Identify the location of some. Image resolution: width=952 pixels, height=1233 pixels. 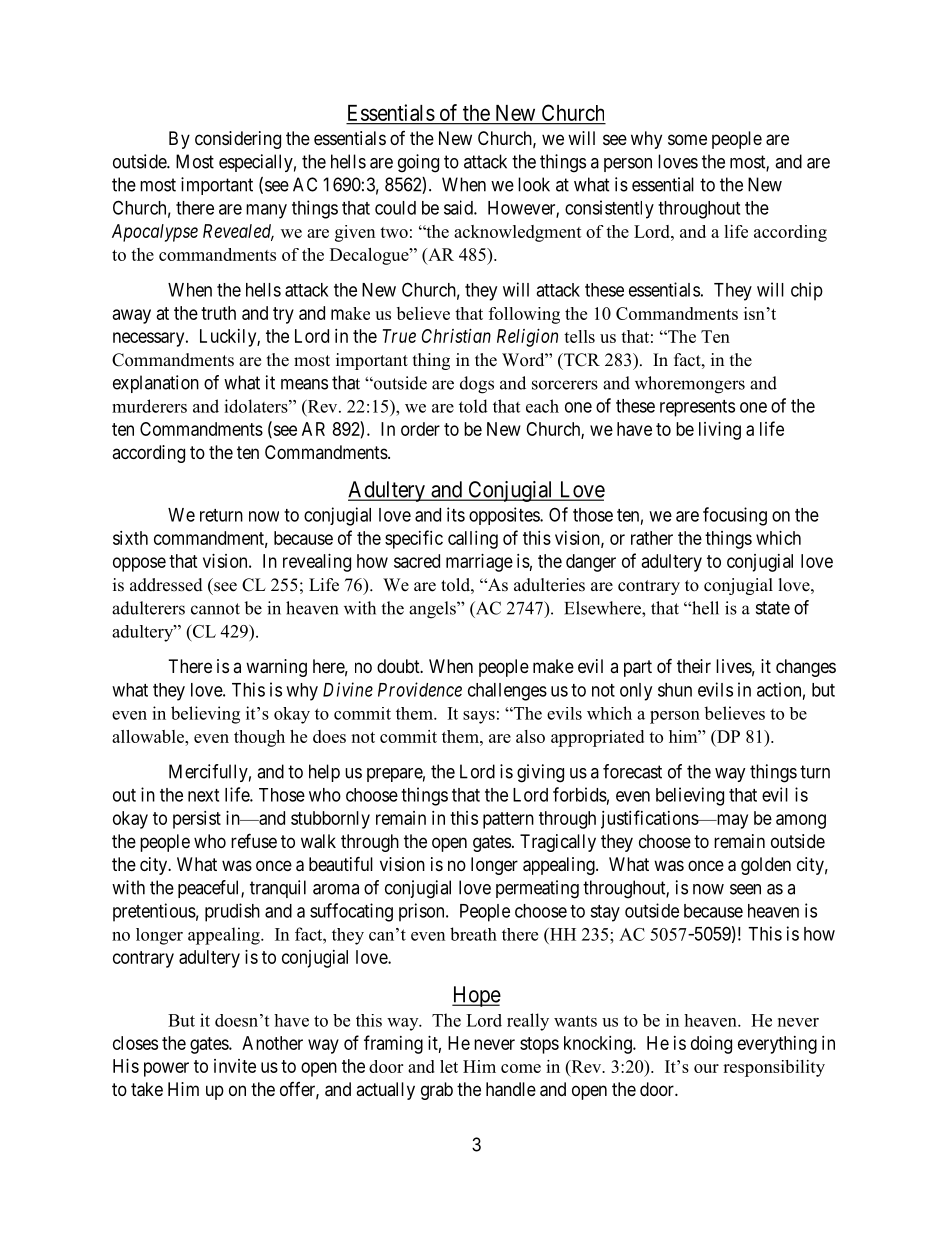
(687, 139).
